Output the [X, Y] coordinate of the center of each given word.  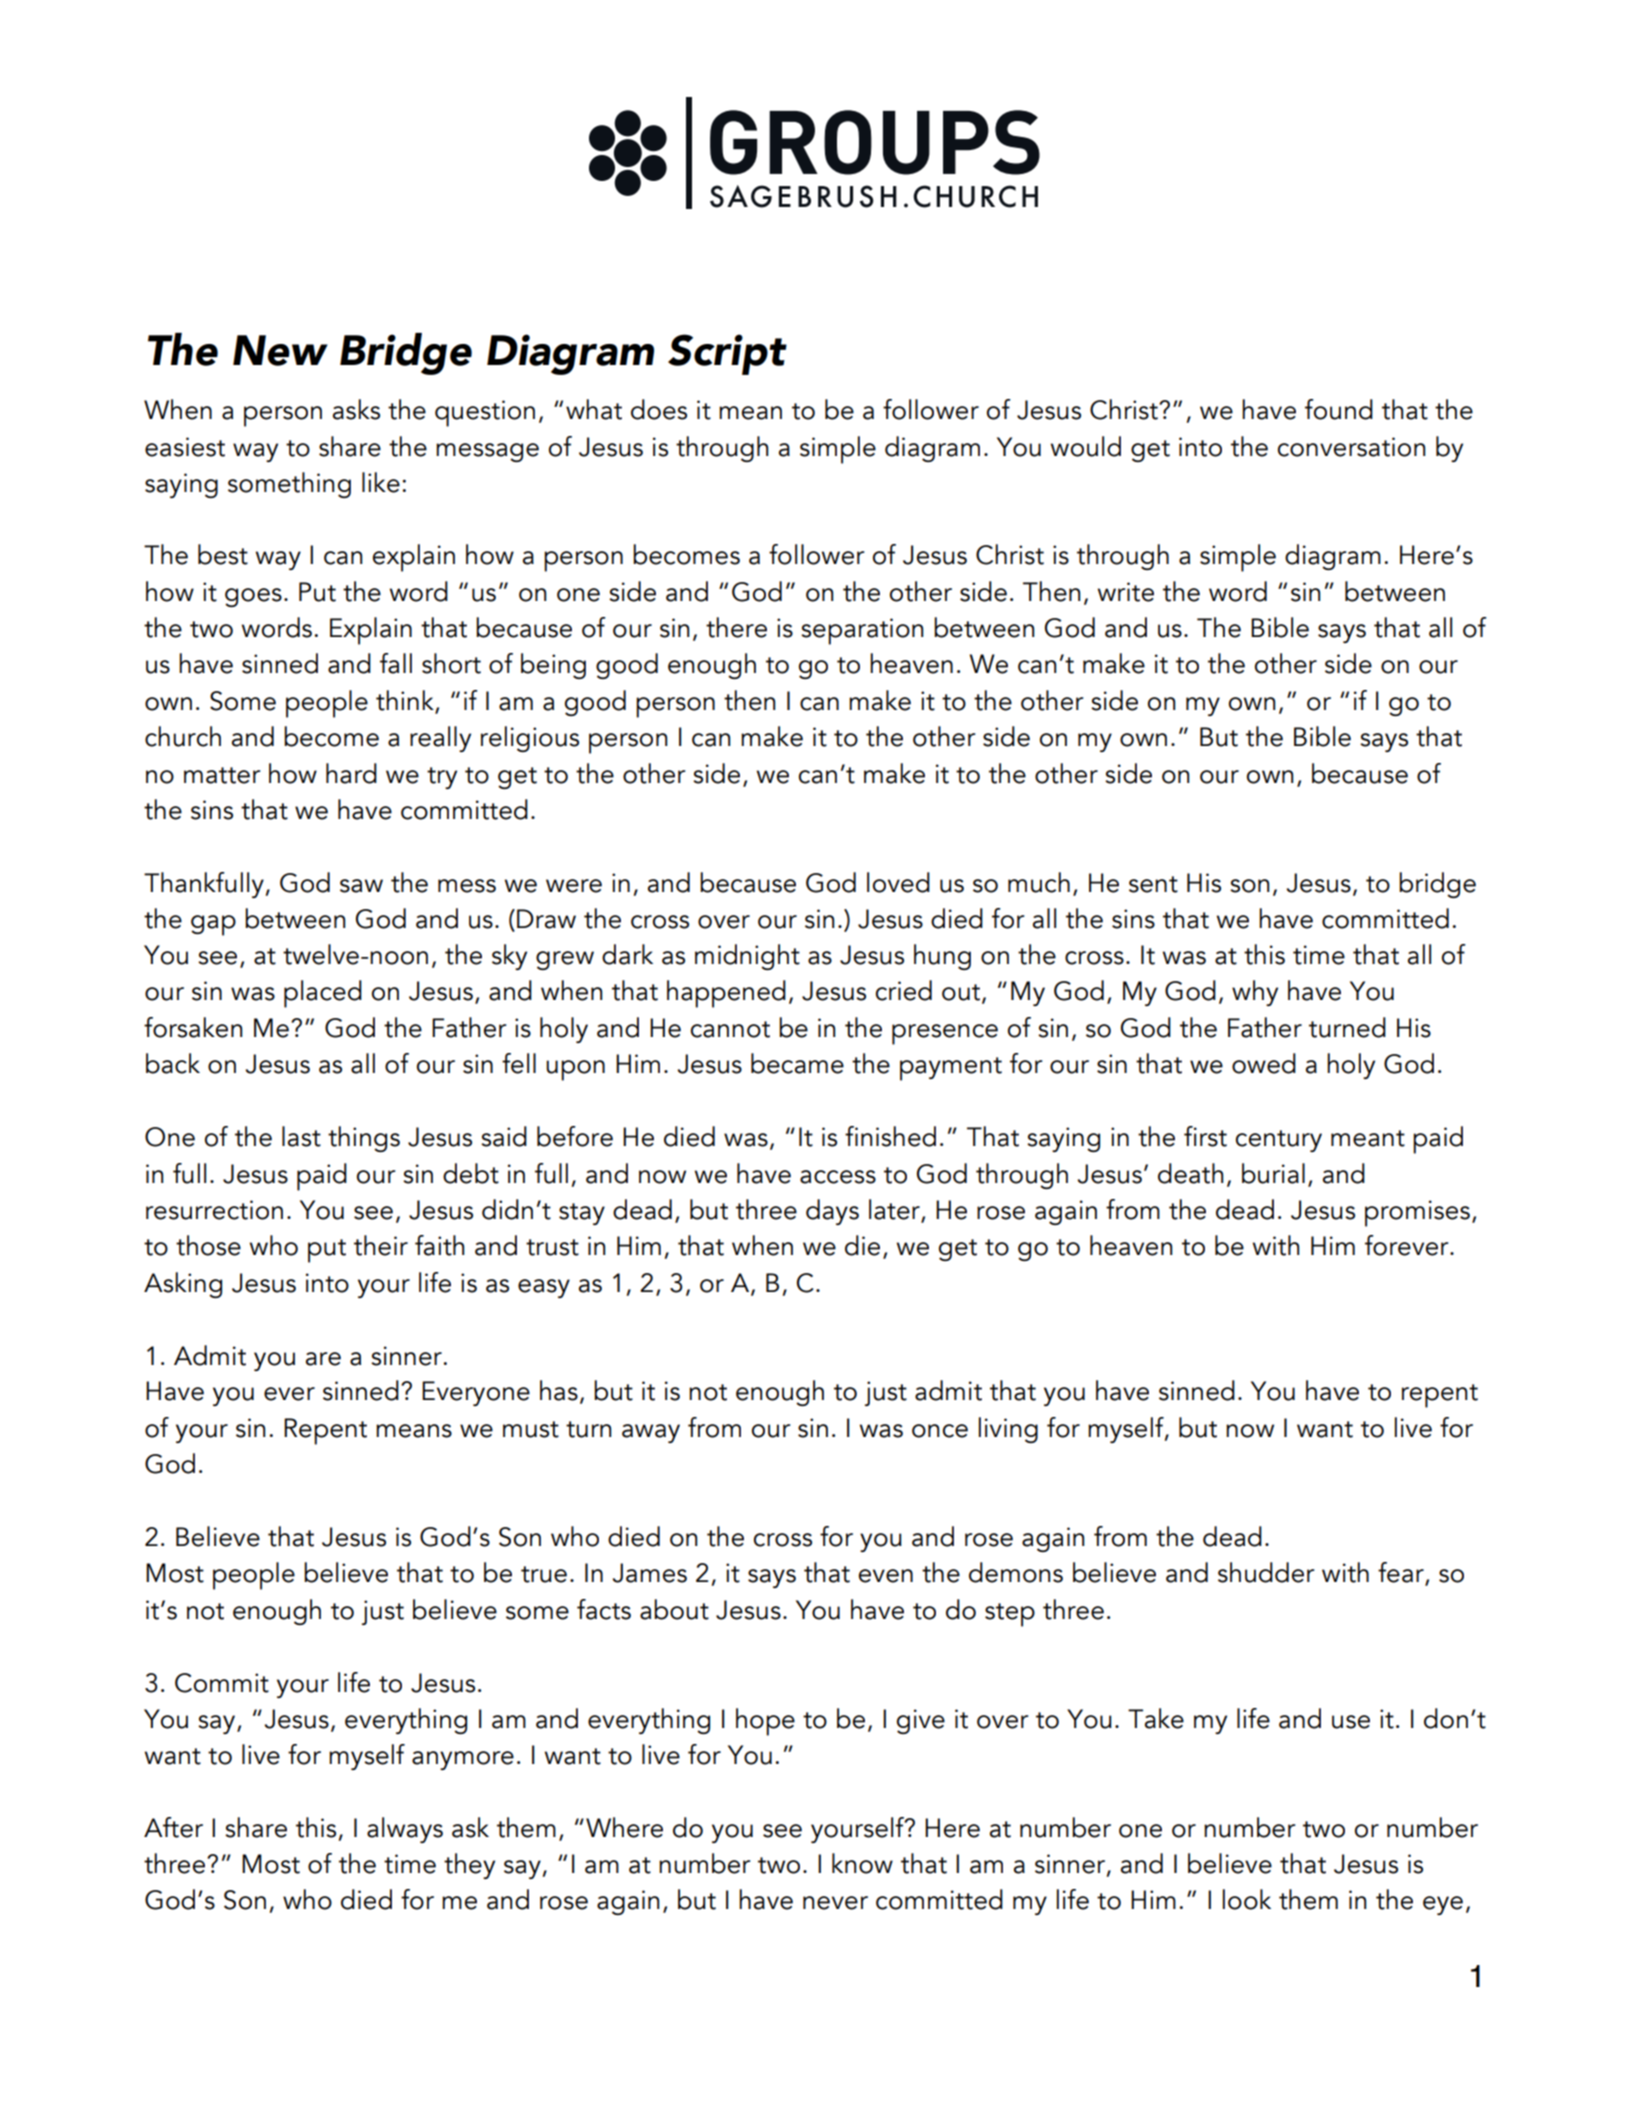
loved [898, 882]
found [1339, 409]
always [405, 1830]
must [531, 1429]
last [301, 1136]
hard [351, 773]
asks [356, 409]
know [862, 1863]
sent [1153, 884]
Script [727, 354]
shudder [1266, 1572]
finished [890, 1136]
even [886, 1576]
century [1279, 1141]
